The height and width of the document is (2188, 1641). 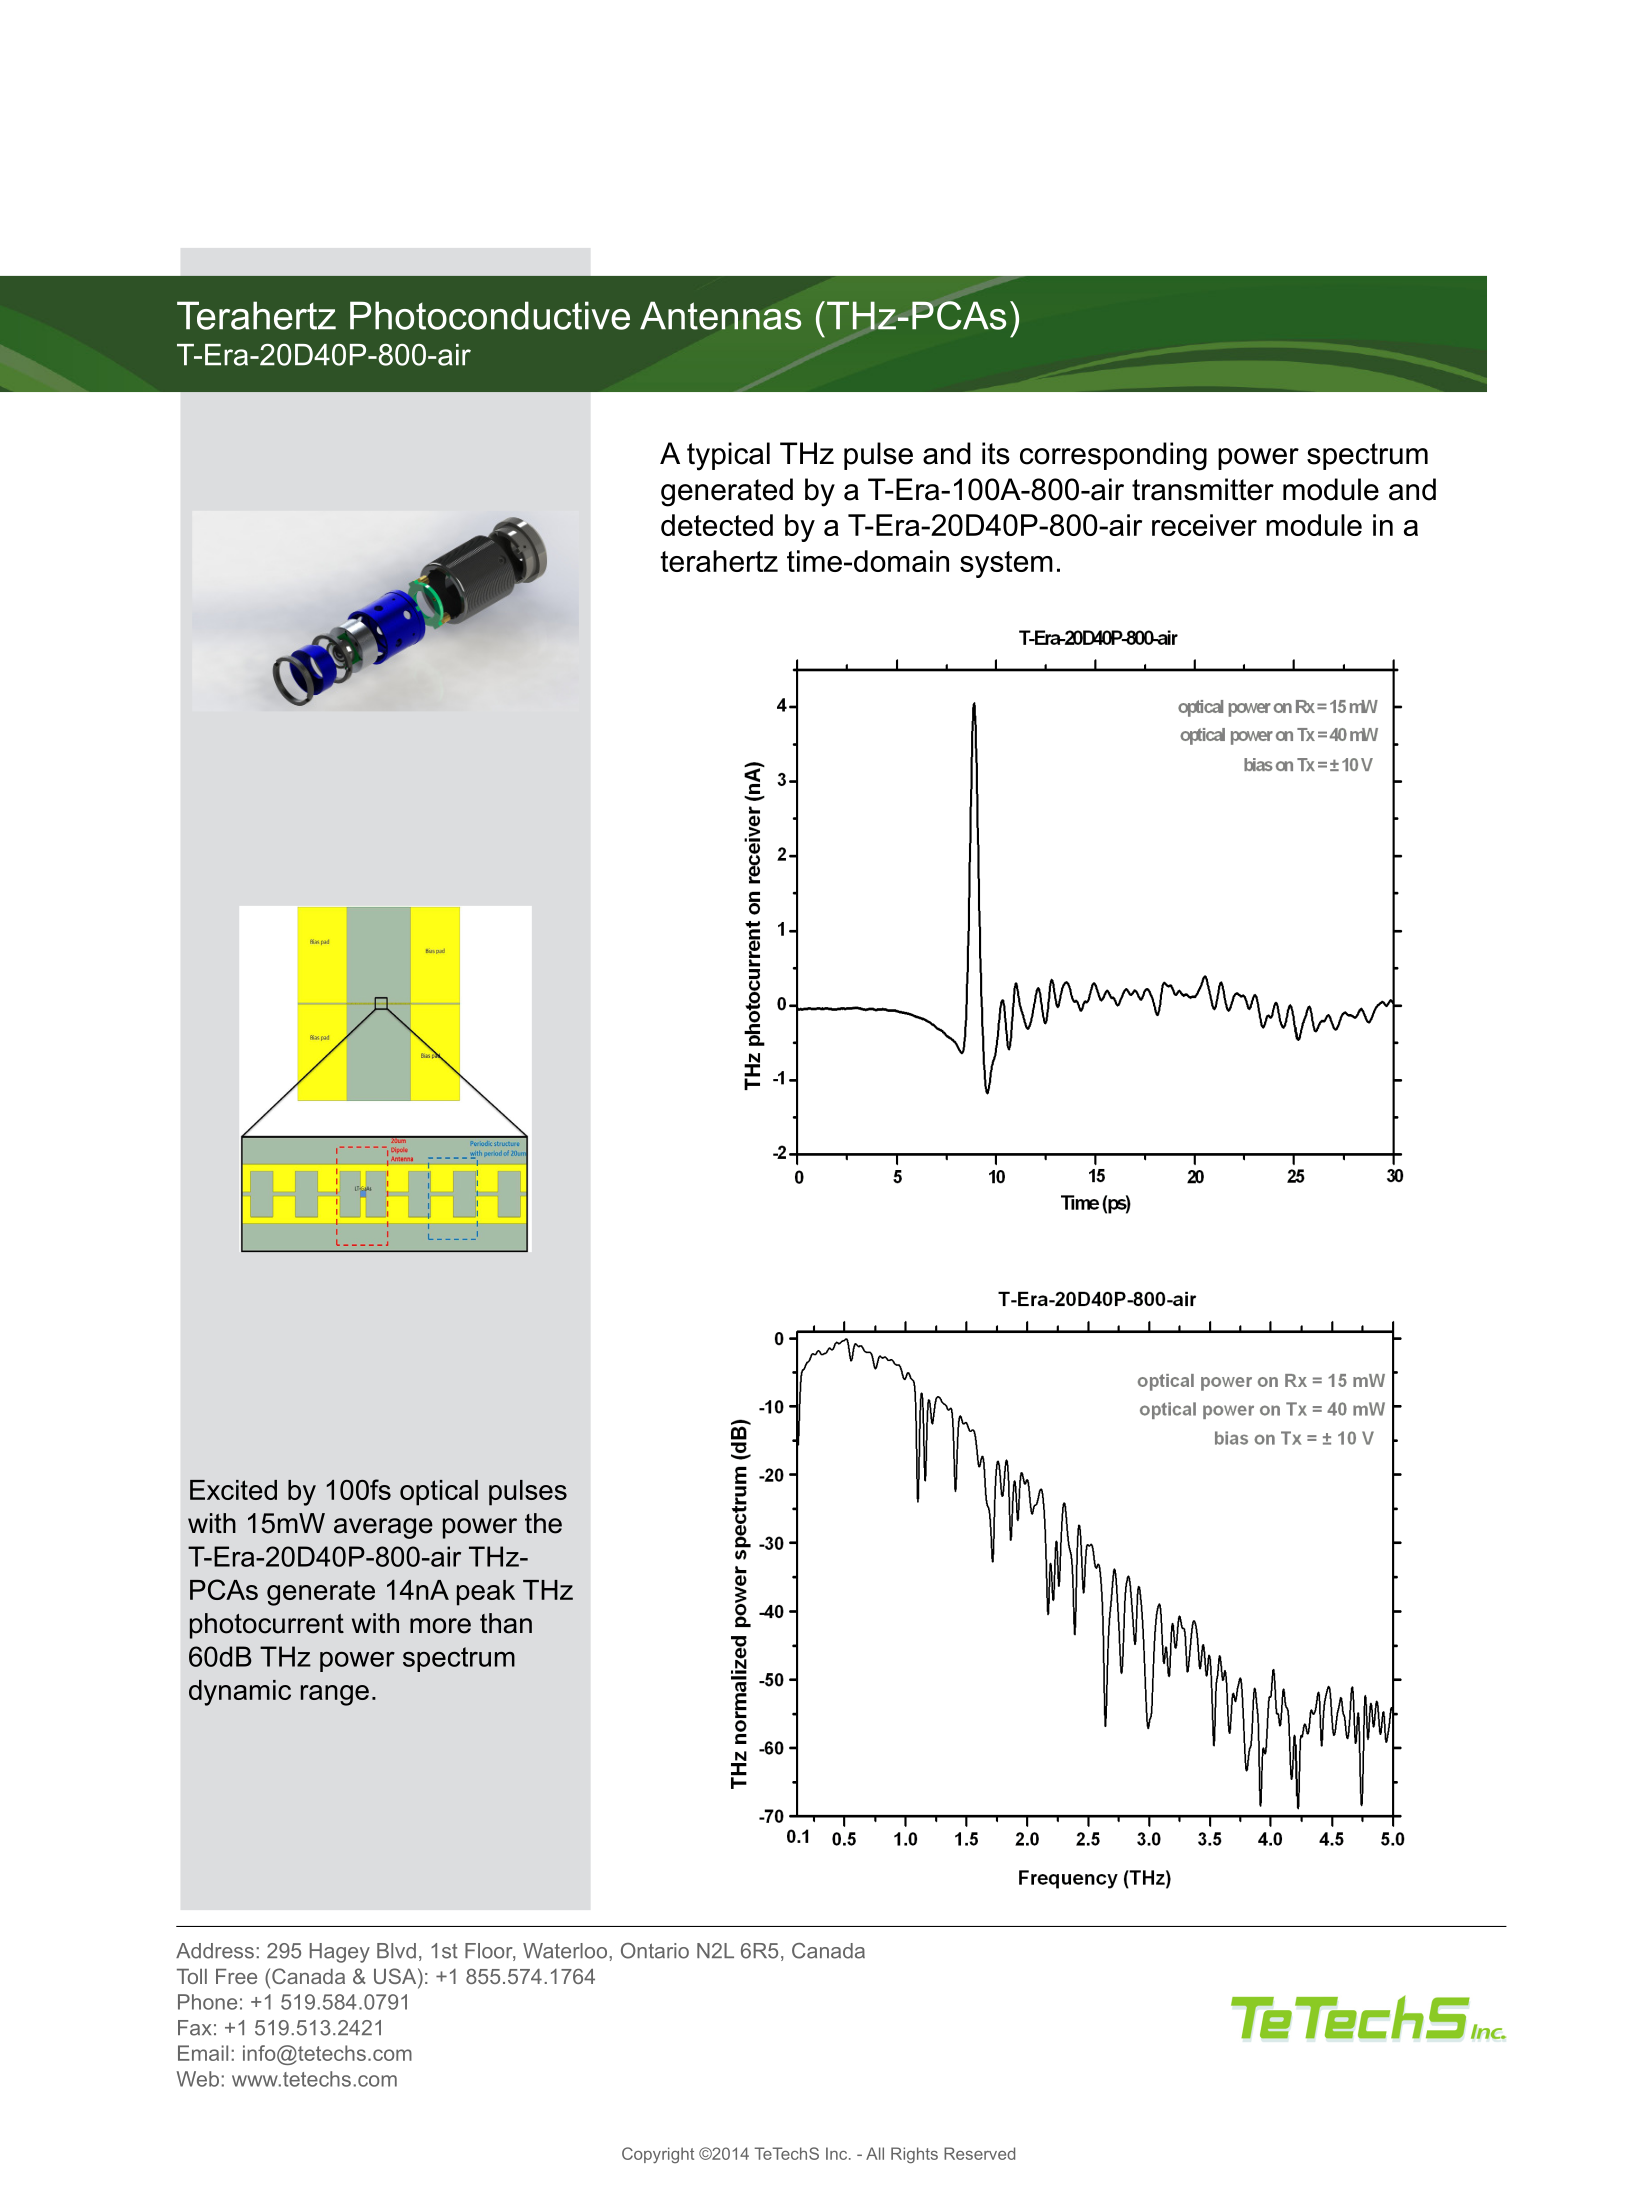 I want to click on corresponding, so click(x=1113, y=456).
